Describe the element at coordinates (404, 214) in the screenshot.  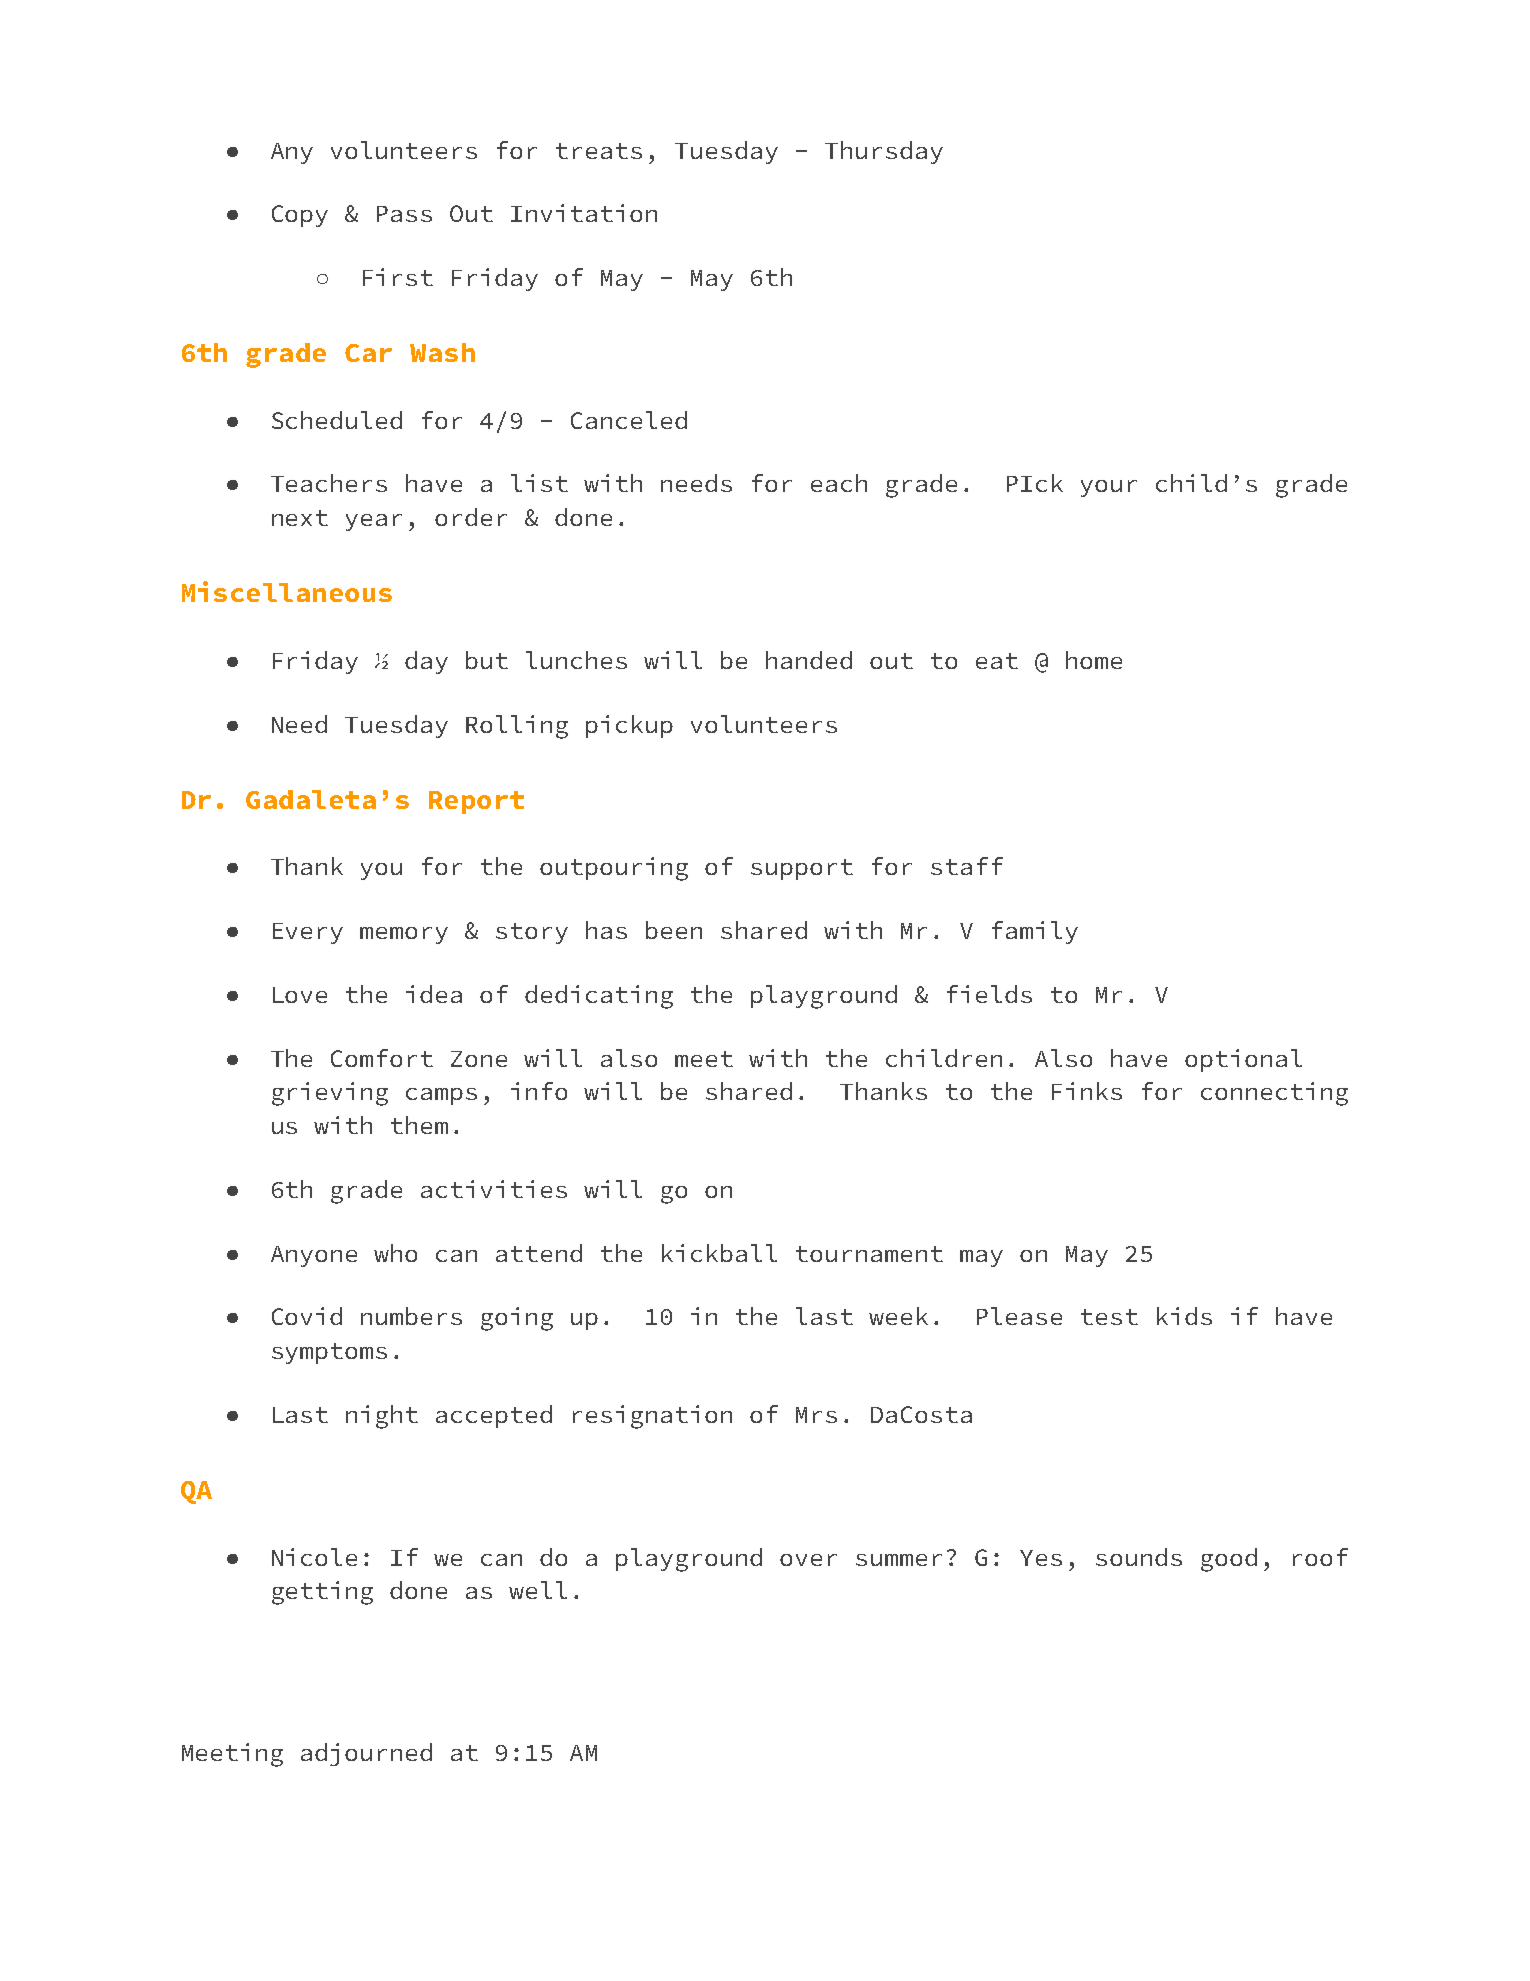
I see `Pass` at that location.
